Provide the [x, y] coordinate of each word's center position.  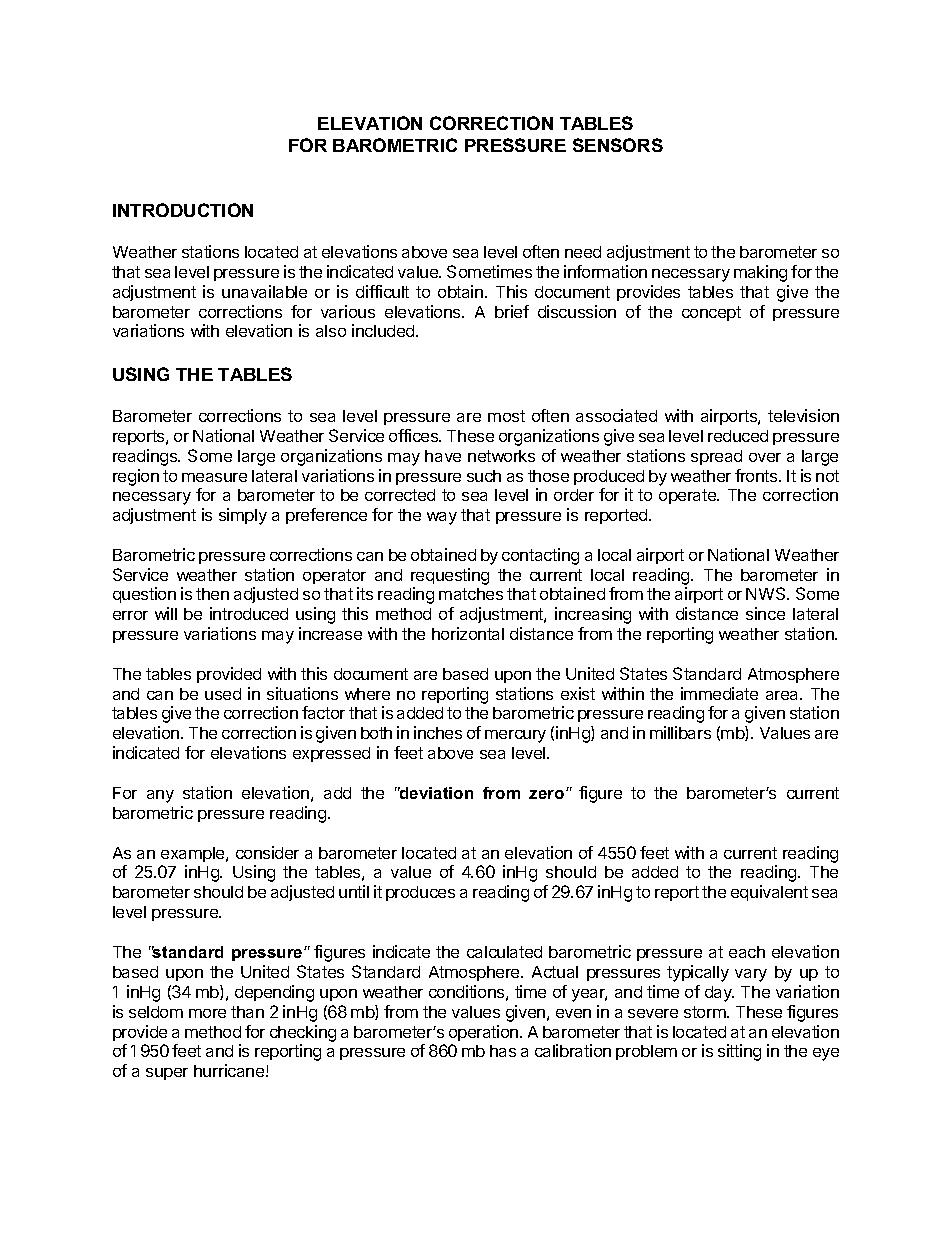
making [760, 273]
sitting [739, 1052]
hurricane [230, 1070]
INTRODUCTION [183, 210]
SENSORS [618, 145]
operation [485, 1033]
